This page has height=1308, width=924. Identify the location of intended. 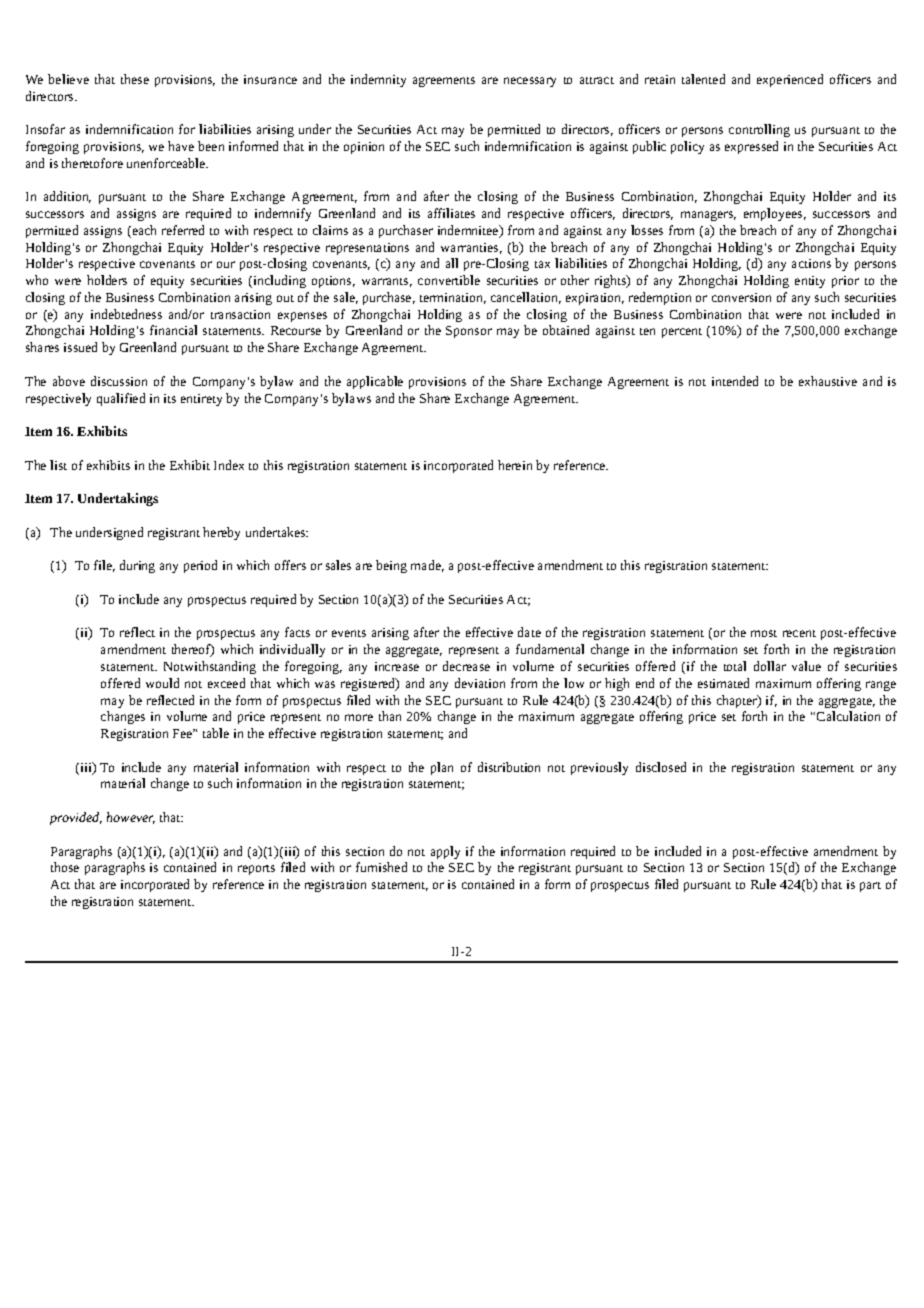
(735, 381).
